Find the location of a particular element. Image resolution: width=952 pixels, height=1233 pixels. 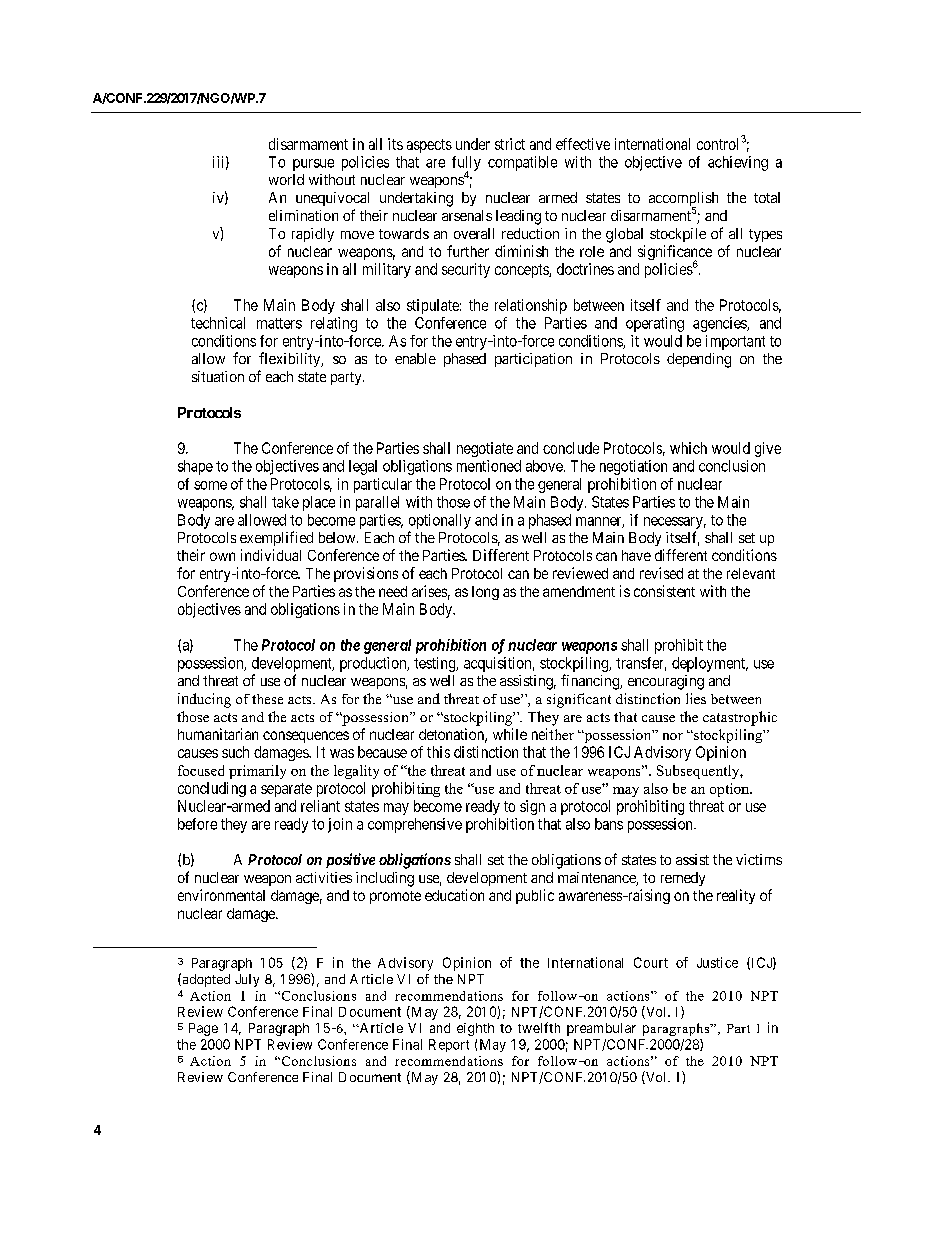

July is located at coordinates (247, 980).
